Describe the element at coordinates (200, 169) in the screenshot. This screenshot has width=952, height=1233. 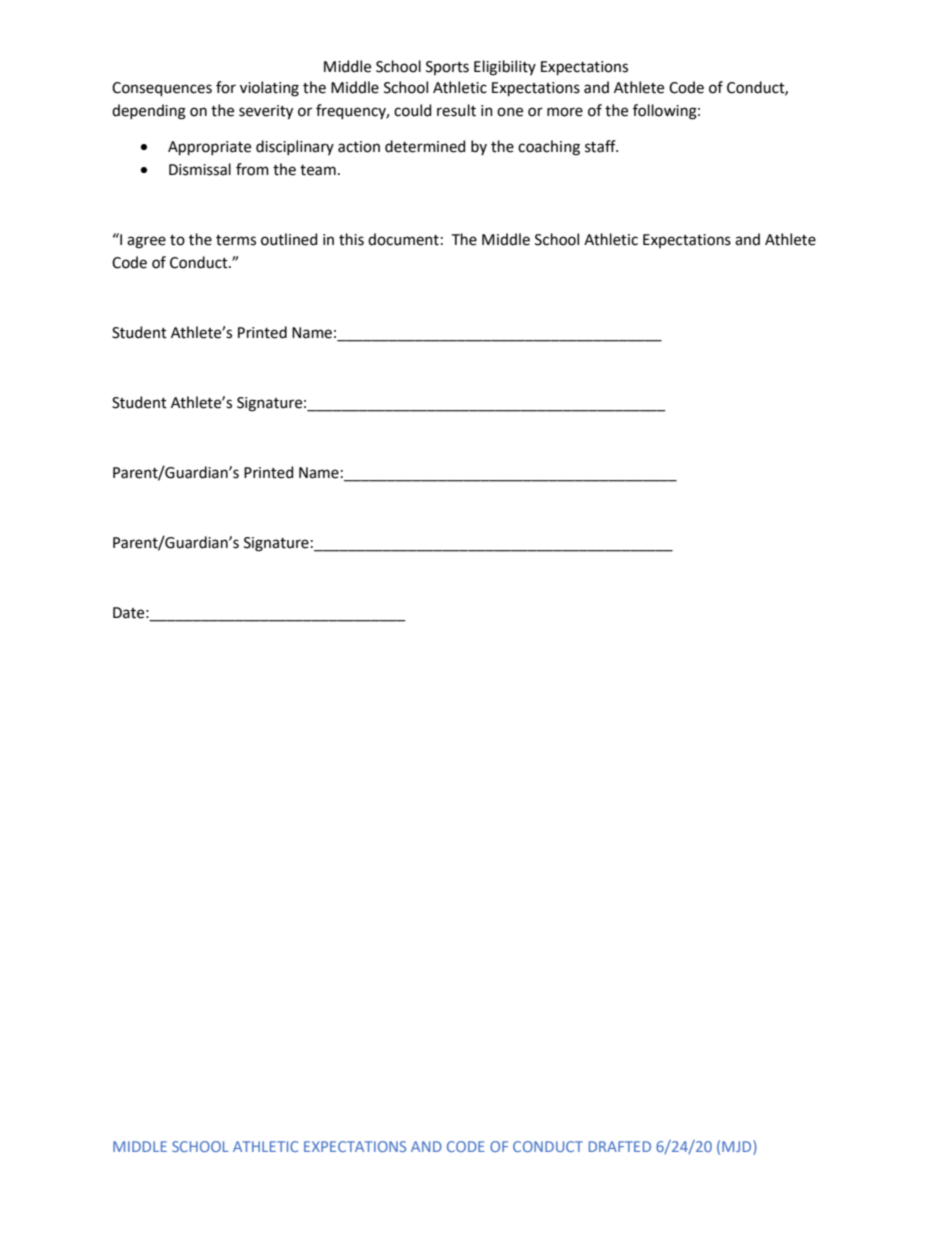
I see `Dismissal` at that location.
